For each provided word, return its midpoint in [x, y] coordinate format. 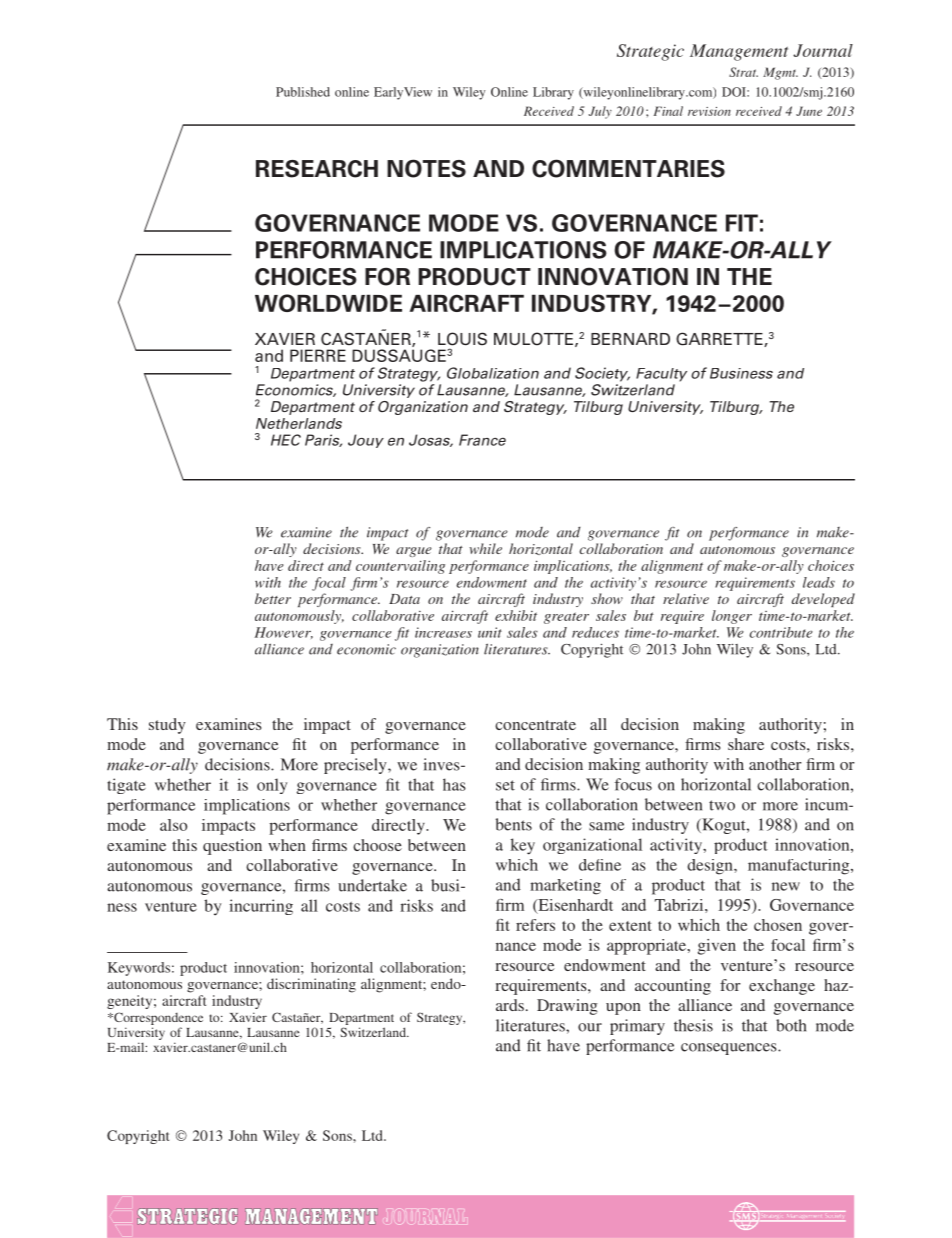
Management [739, 52]
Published [303, 92]
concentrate [535, 725]
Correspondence [157, 1018]
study [167, 726]
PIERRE [318, 355]
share [746, 744]
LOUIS [462, 339]
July [600, 112]
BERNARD [630, 339]
